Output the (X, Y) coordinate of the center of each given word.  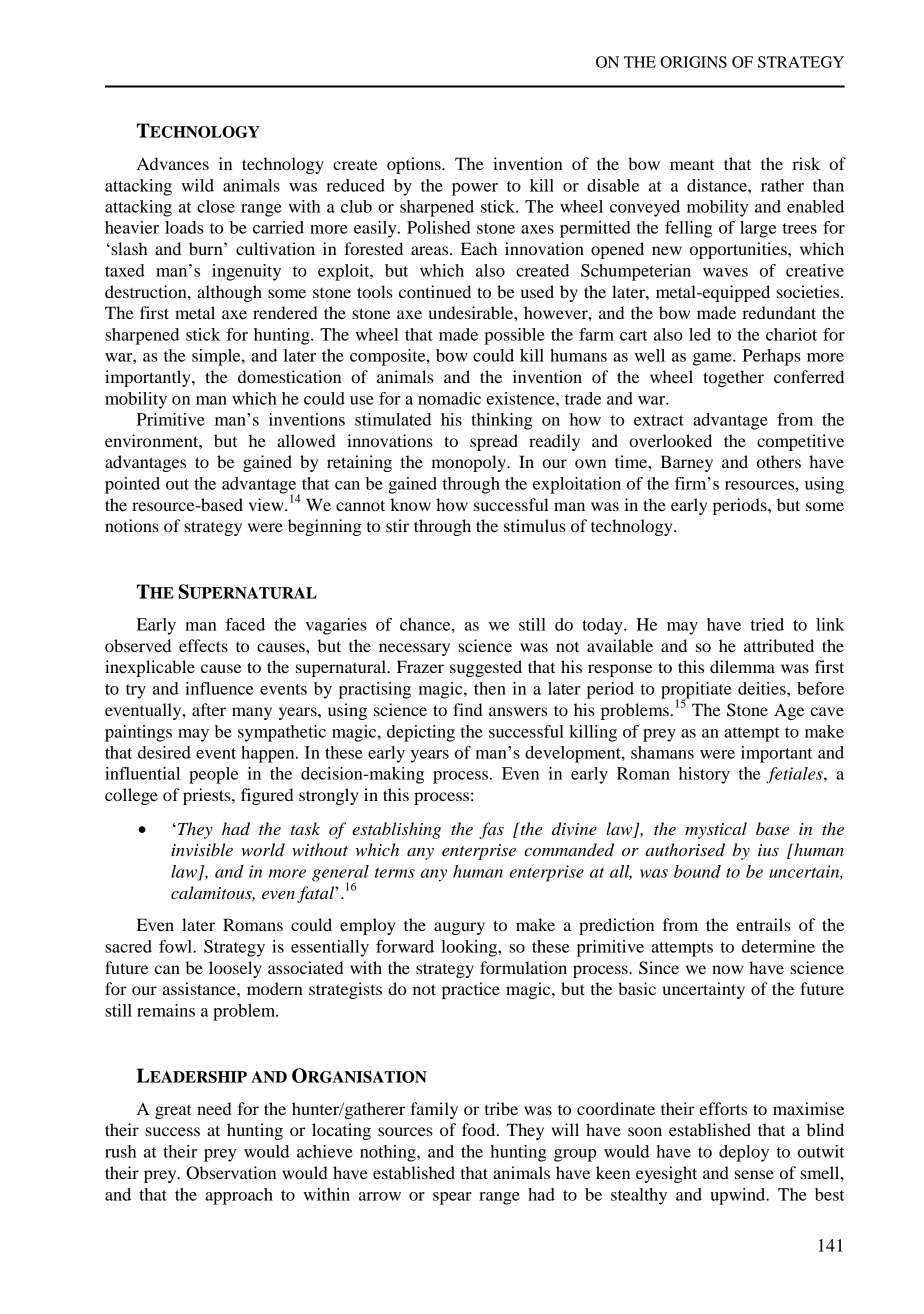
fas (491, 830)
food (480, 1129)
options (415, 165)
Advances (173, 163)
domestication (289, 376)
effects (203, 645)
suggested (486, 668)
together (733, 378)
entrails (763, 924)
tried (767, 624)
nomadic (449, 398)
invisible (202, 849)
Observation (231, 1173)
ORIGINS (693, 62)
